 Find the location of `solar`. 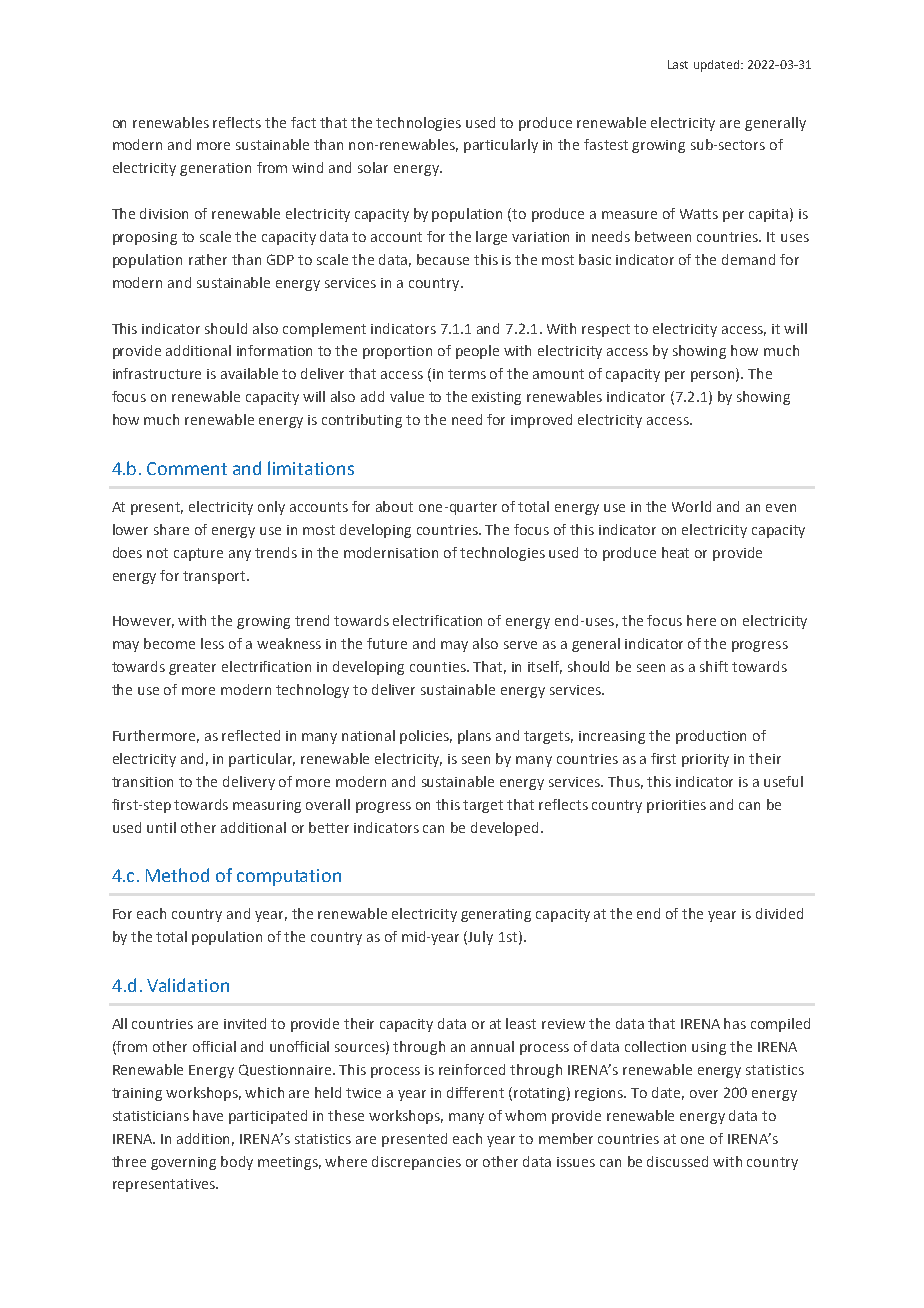

solar is located at coordinates (373, 167).
